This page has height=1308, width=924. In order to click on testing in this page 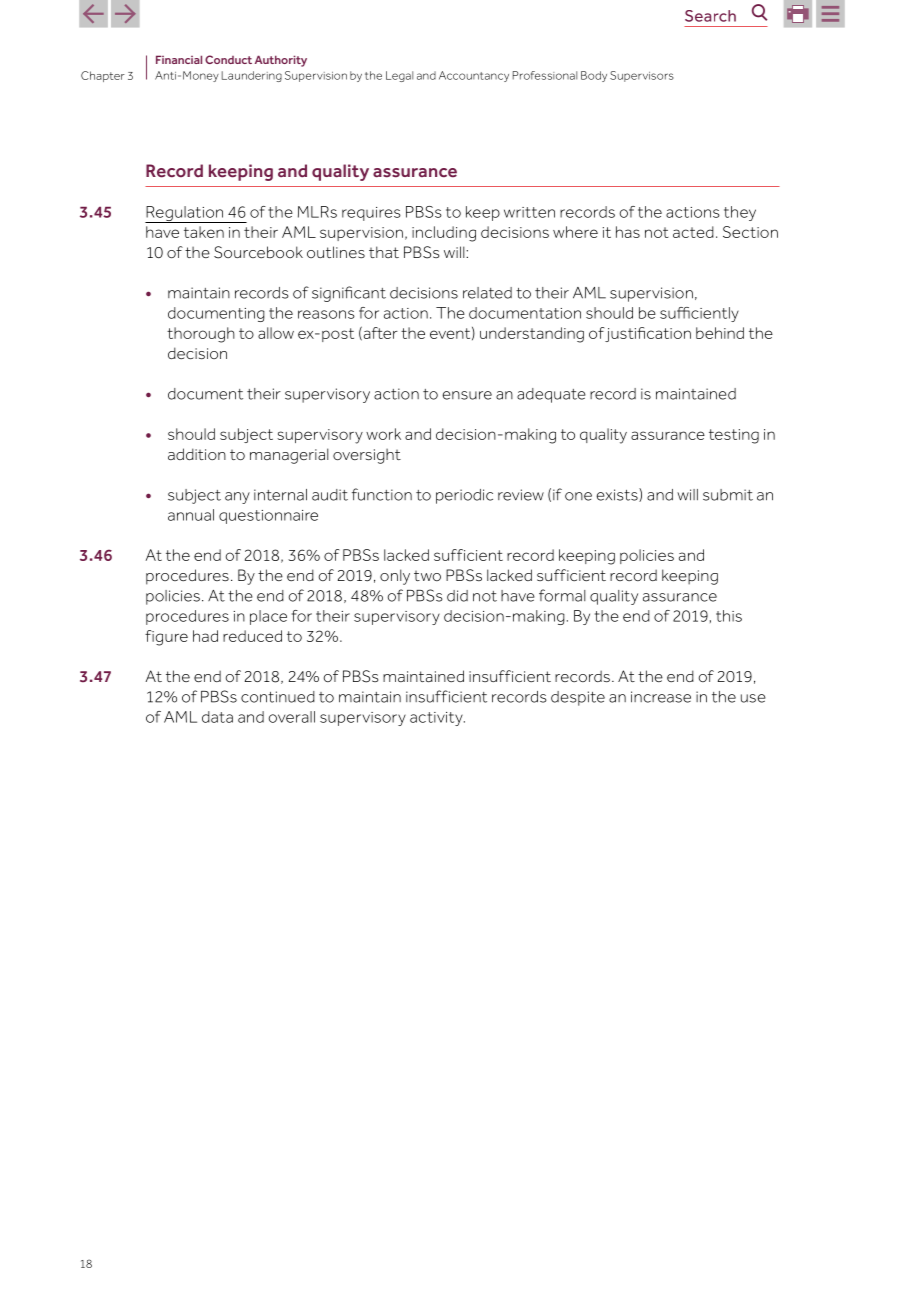, I will do `click(734, 436)`.
